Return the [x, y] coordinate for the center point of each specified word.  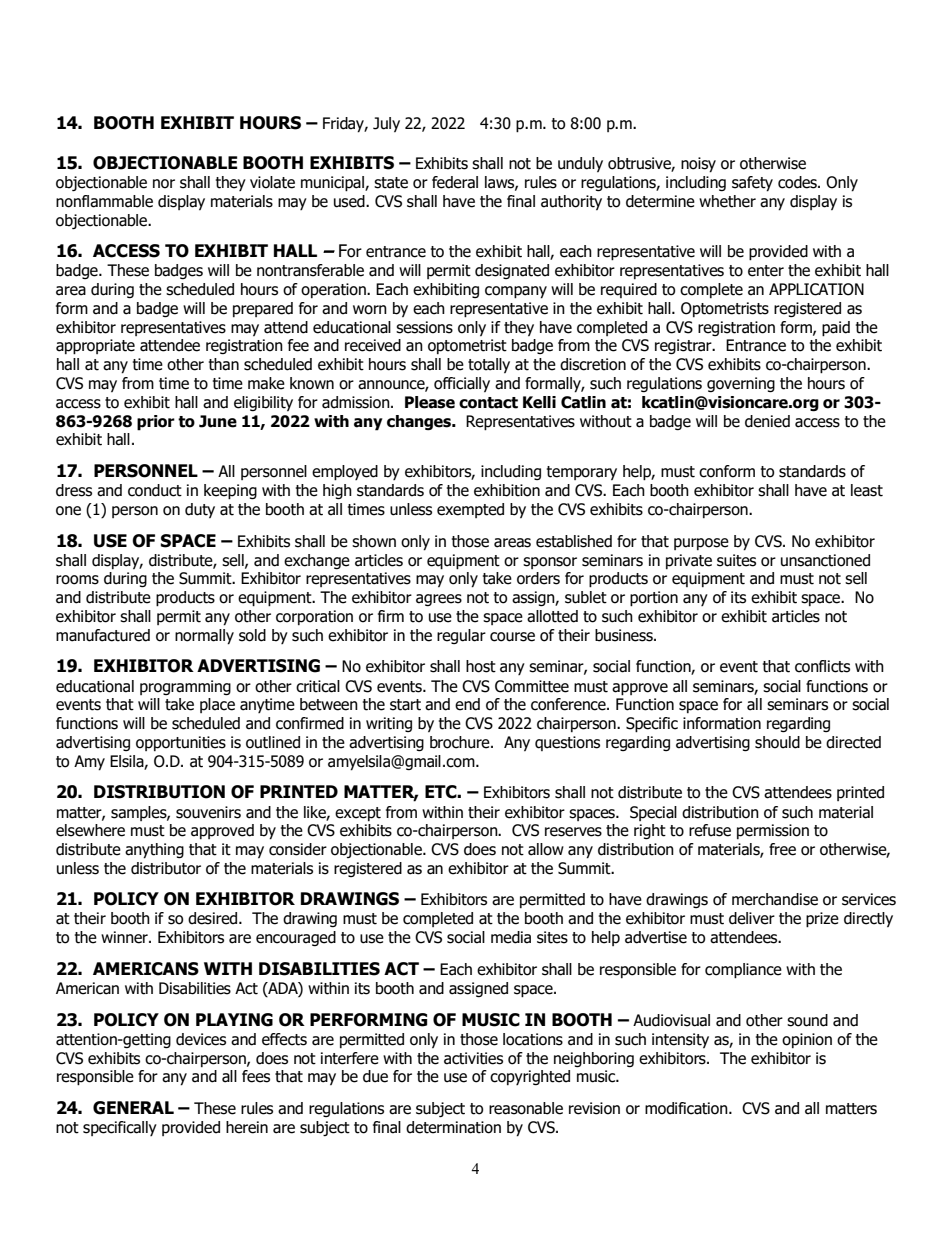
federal [455, 182]
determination [453, 1127]
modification [687, 1108]
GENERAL [133, 1108]
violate [272, 182]
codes [798, 182]
